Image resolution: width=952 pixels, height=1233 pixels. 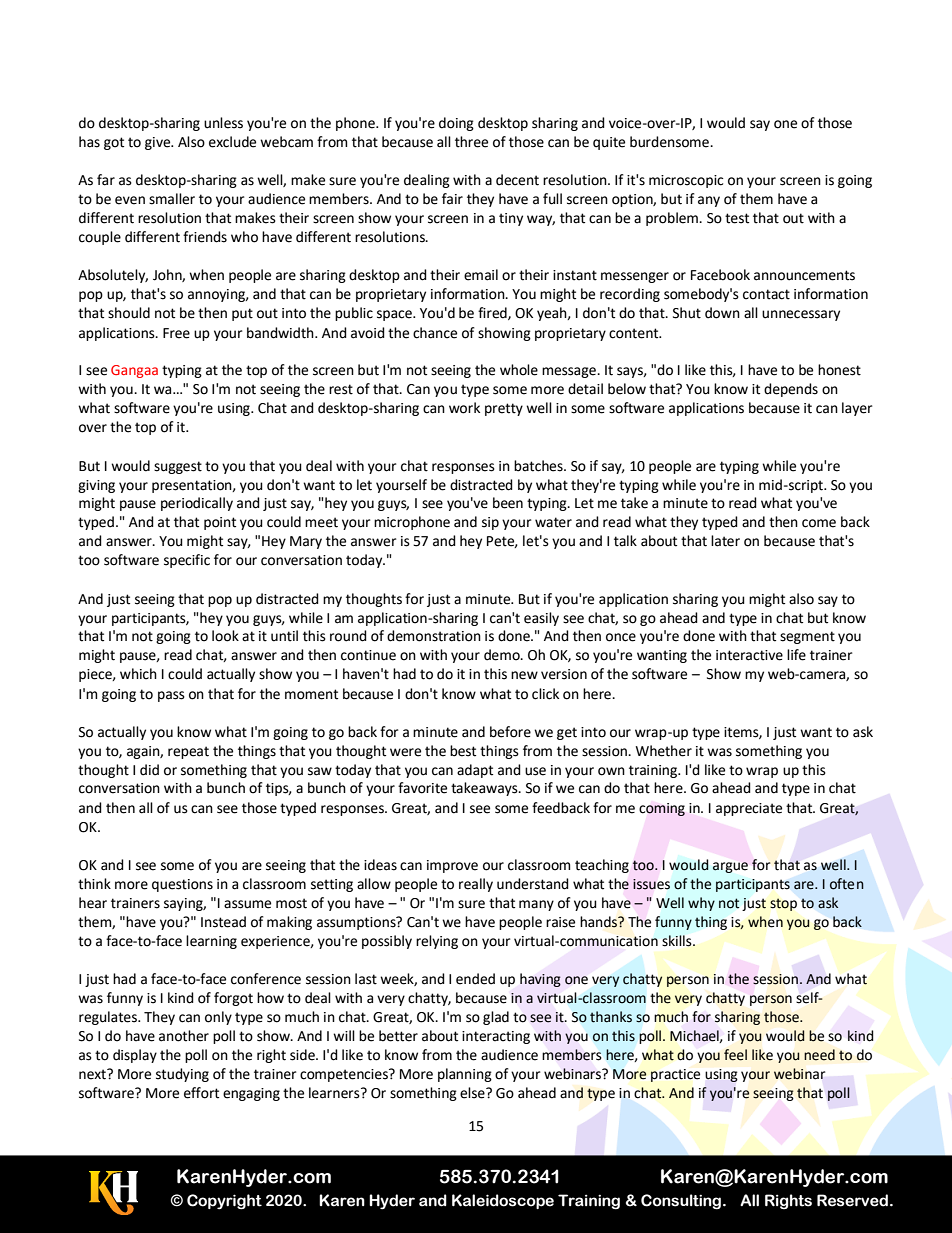 What do you see at coordinates (197, 504) in the screenshot?
I see `periodically` at bounding box center [197, 504].
